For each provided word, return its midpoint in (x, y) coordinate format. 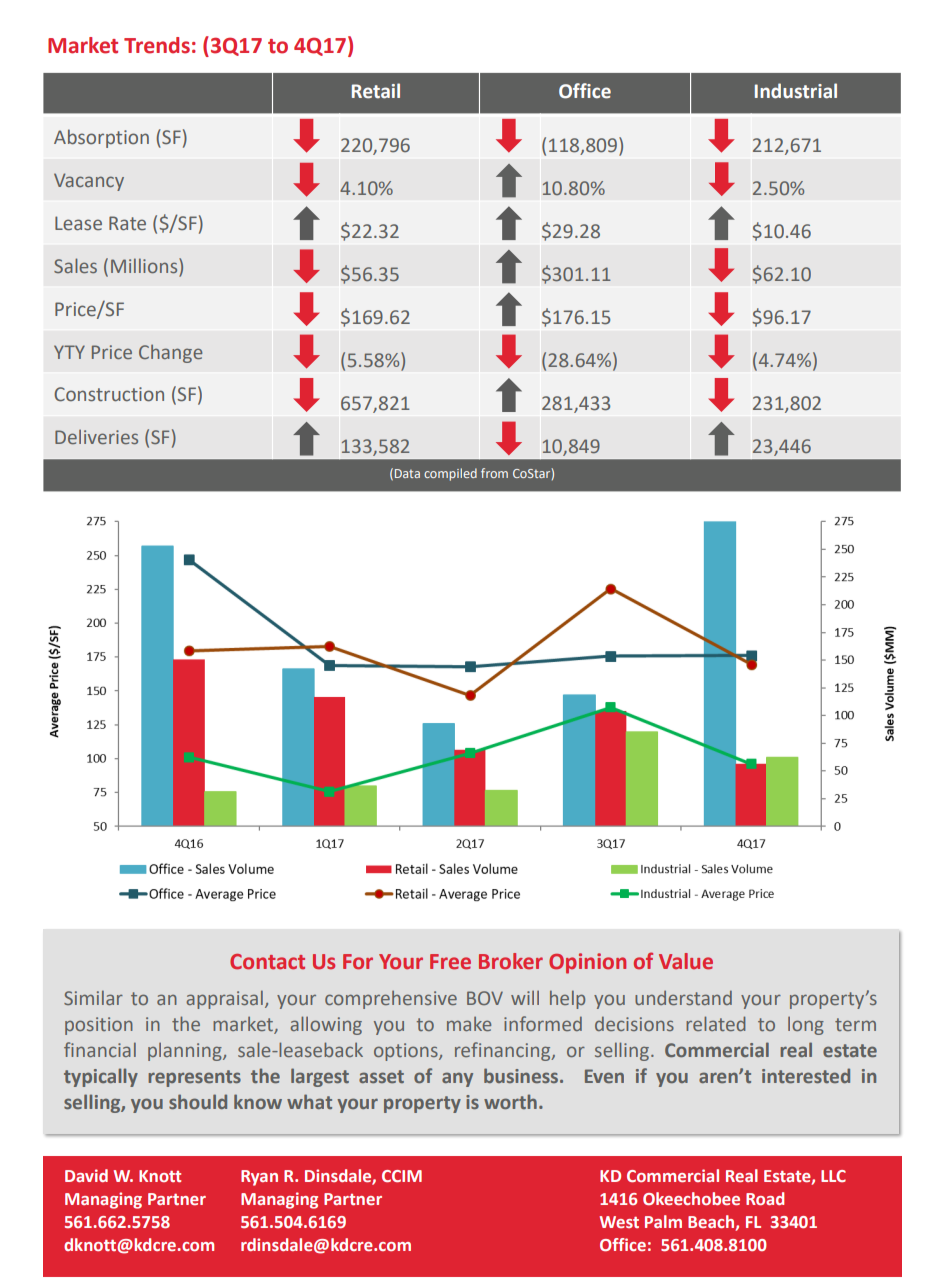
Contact (267, 962)
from (494, 473)
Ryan (259, 1178)
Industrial (796, 91)
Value (686, 961)
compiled (450, 474)
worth (510, 1101)
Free (450, 962)
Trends (157, 45)
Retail (376, 91)
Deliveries (96, 436)
